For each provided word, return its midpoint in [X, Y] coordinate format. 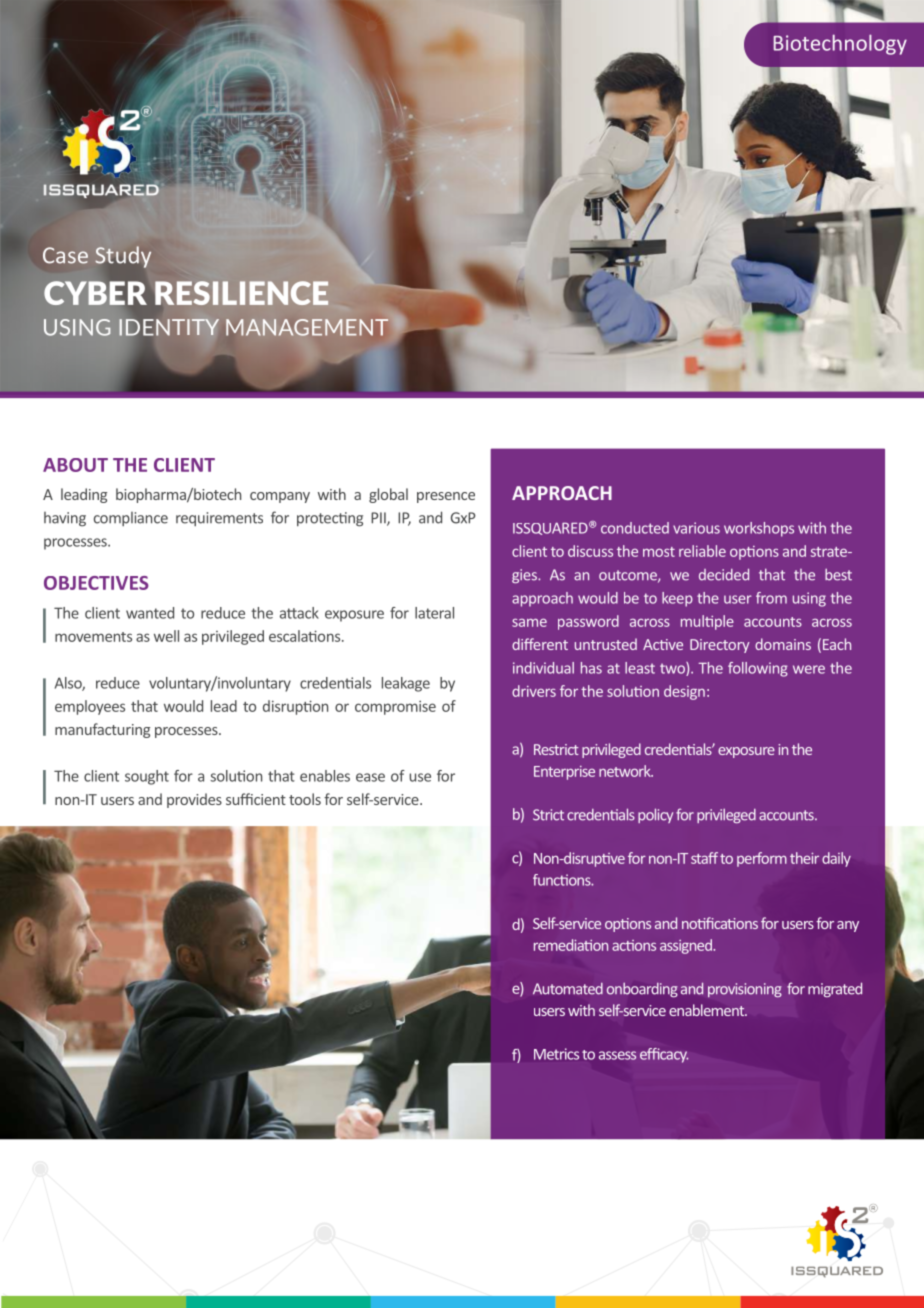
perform [762, 859]
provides [194, 800]
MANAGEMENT [307, 327]
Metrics [556, 1054]
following [758, 669]
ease [370, 777]
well [166, 636]
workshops [759, 529]
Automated [568, 988]
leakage [406, 684]
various [696, 528]
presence [446, 497]
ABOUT [75, 465]
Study [123, 257]
